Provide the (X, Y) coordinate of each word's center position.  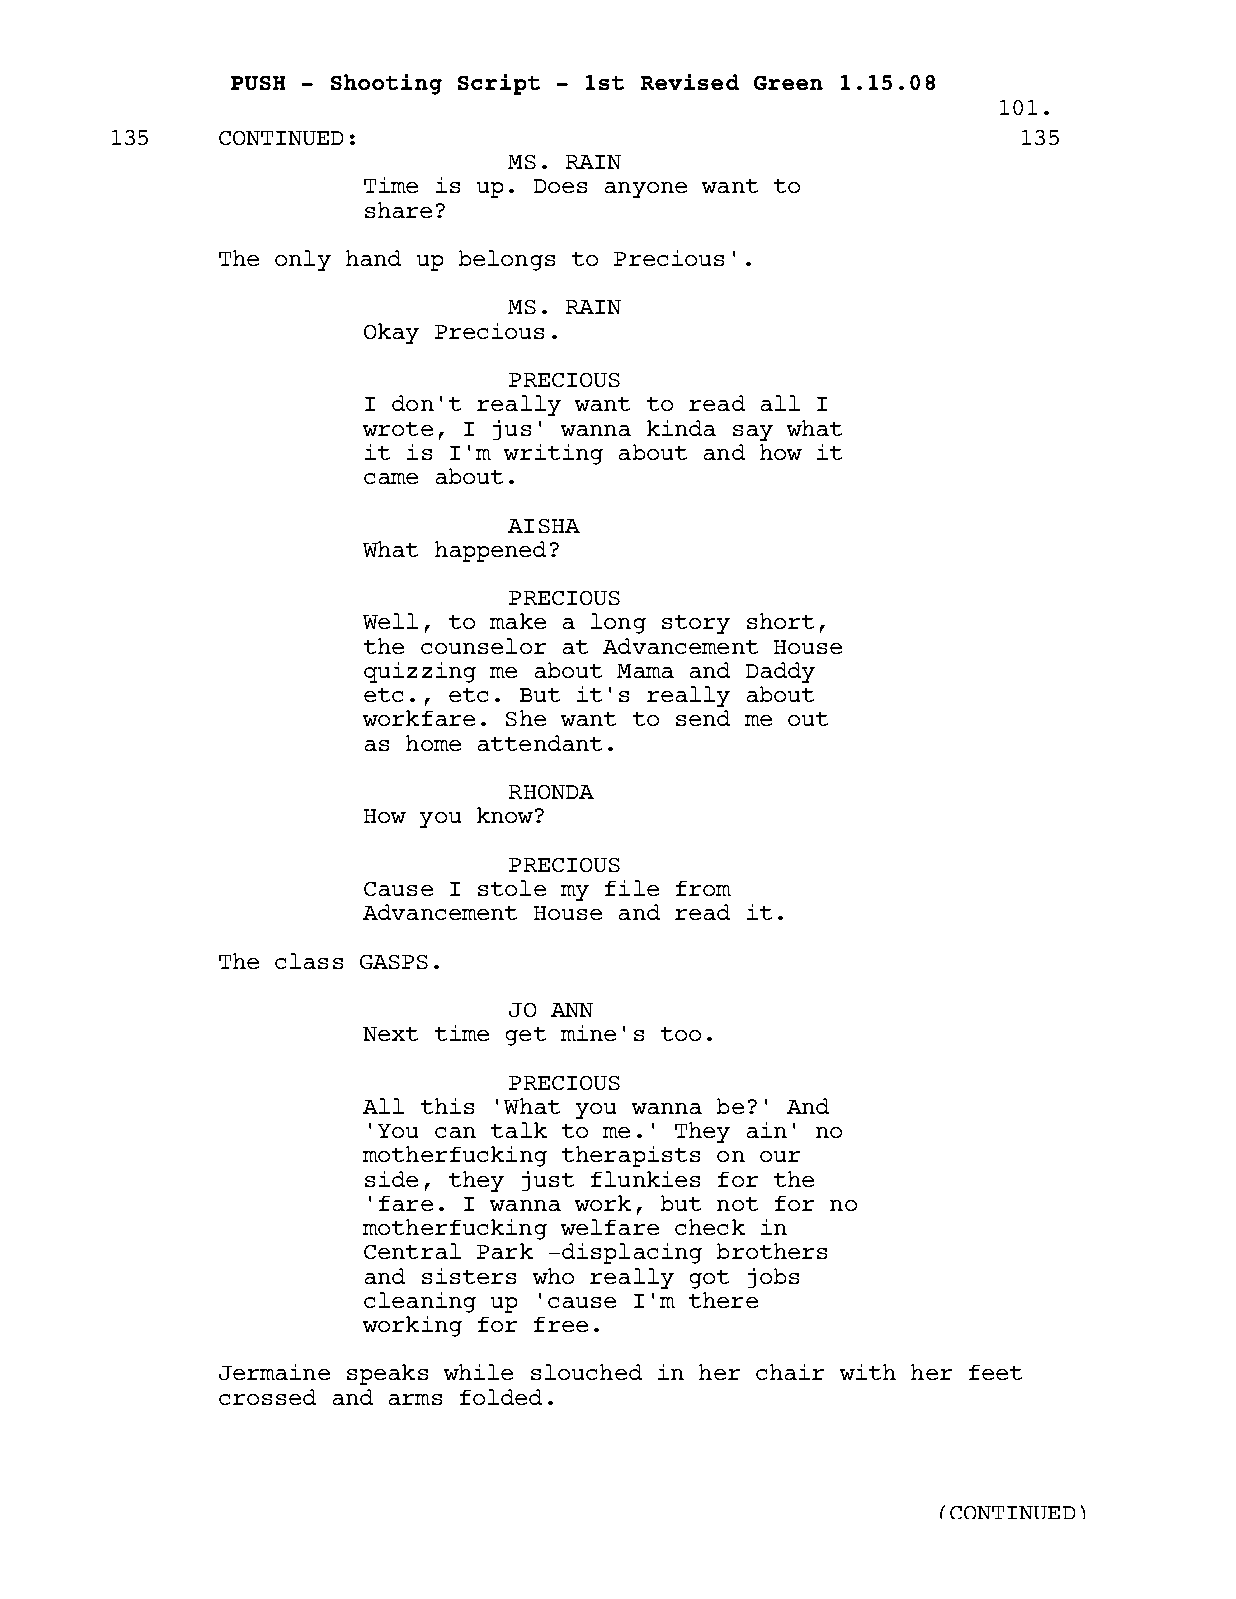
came (391, 478)
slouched (586, 1372)
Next (390, 1034)
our (780, 1156)
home (433, 743)
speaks (387, 1374)
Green (788, 83)
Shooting (386, 84)
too (681, 1034)
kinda (681, 428)
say (753, 433)
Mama (645, 671)
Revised (690, 82)
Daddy (780, 672)
